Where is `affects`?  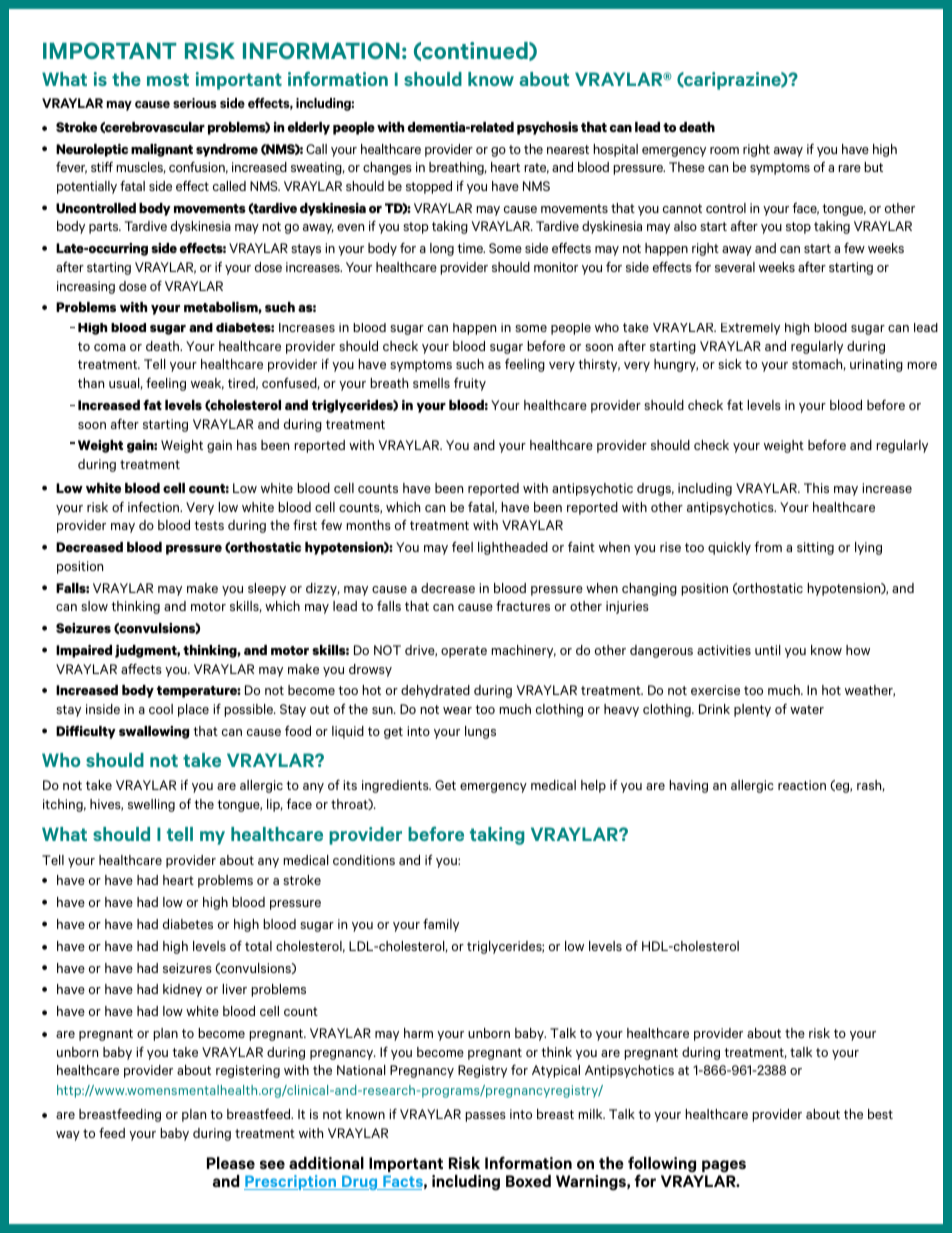
affects is located at coordinates (141, 668).
